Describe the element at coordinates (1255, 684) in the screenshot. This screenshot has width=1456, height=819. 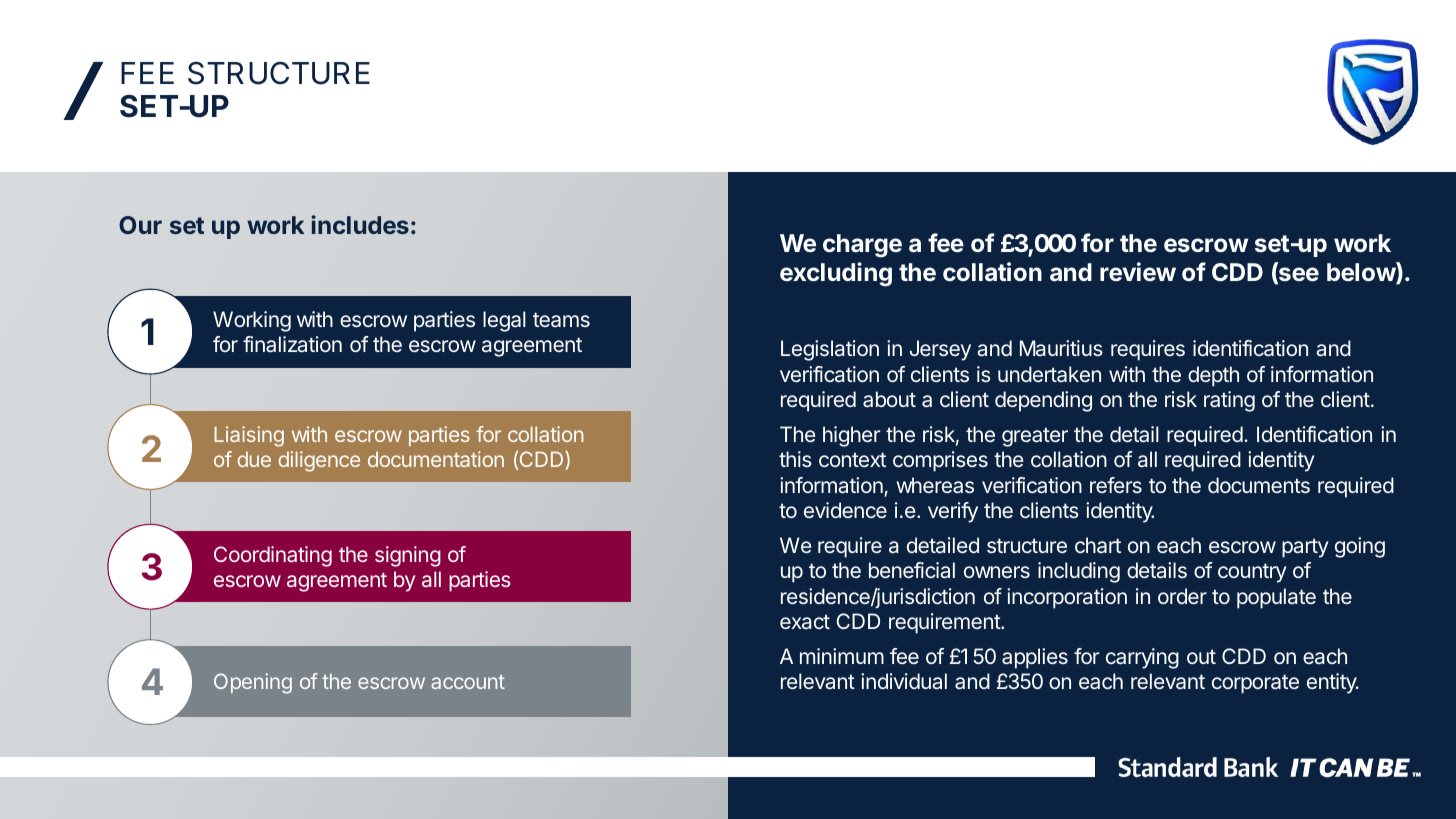
I see `corporate` at that location.
